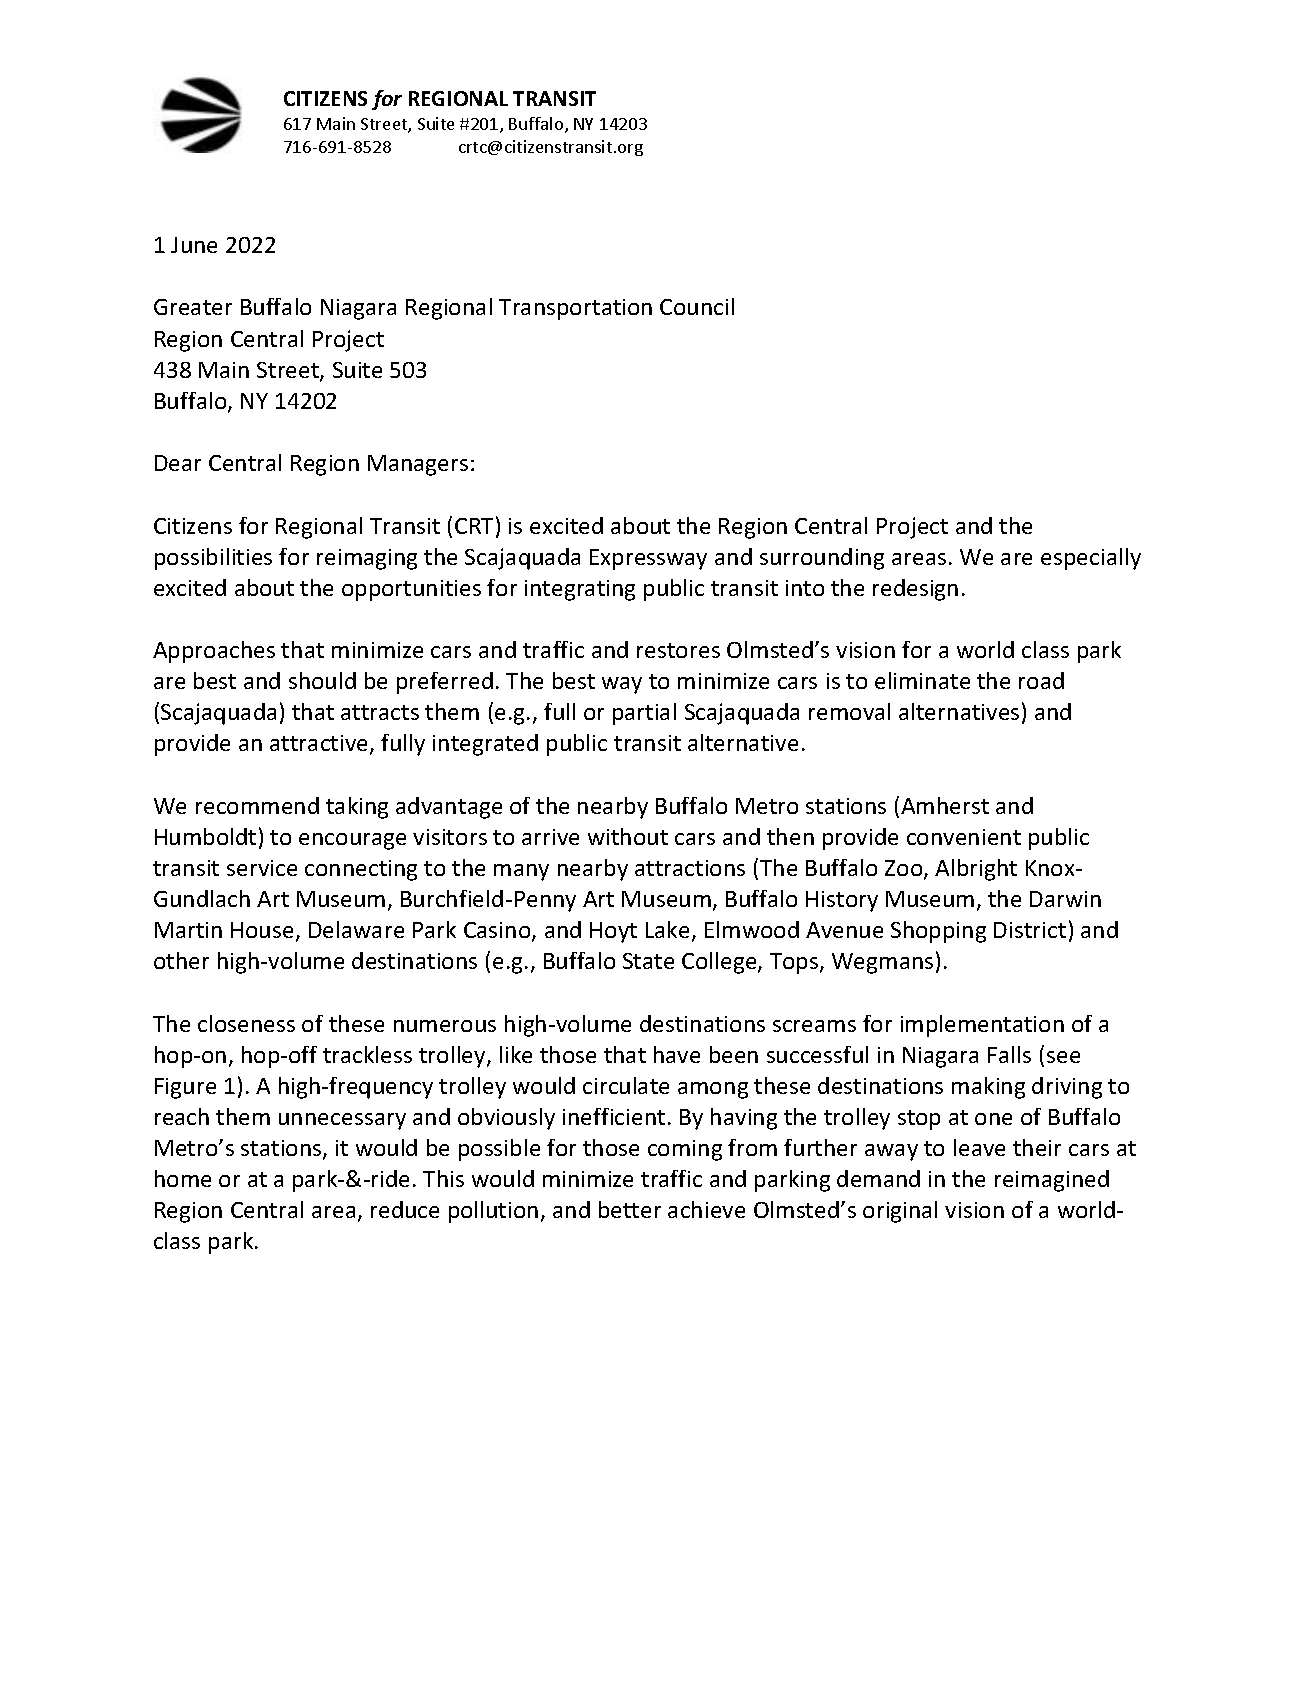 The width and height of the screenshot is (1301, 1683). What do you see at coordinates (194, 245) in the screenshot?
I see `June` at bounding box center [194, 245].
